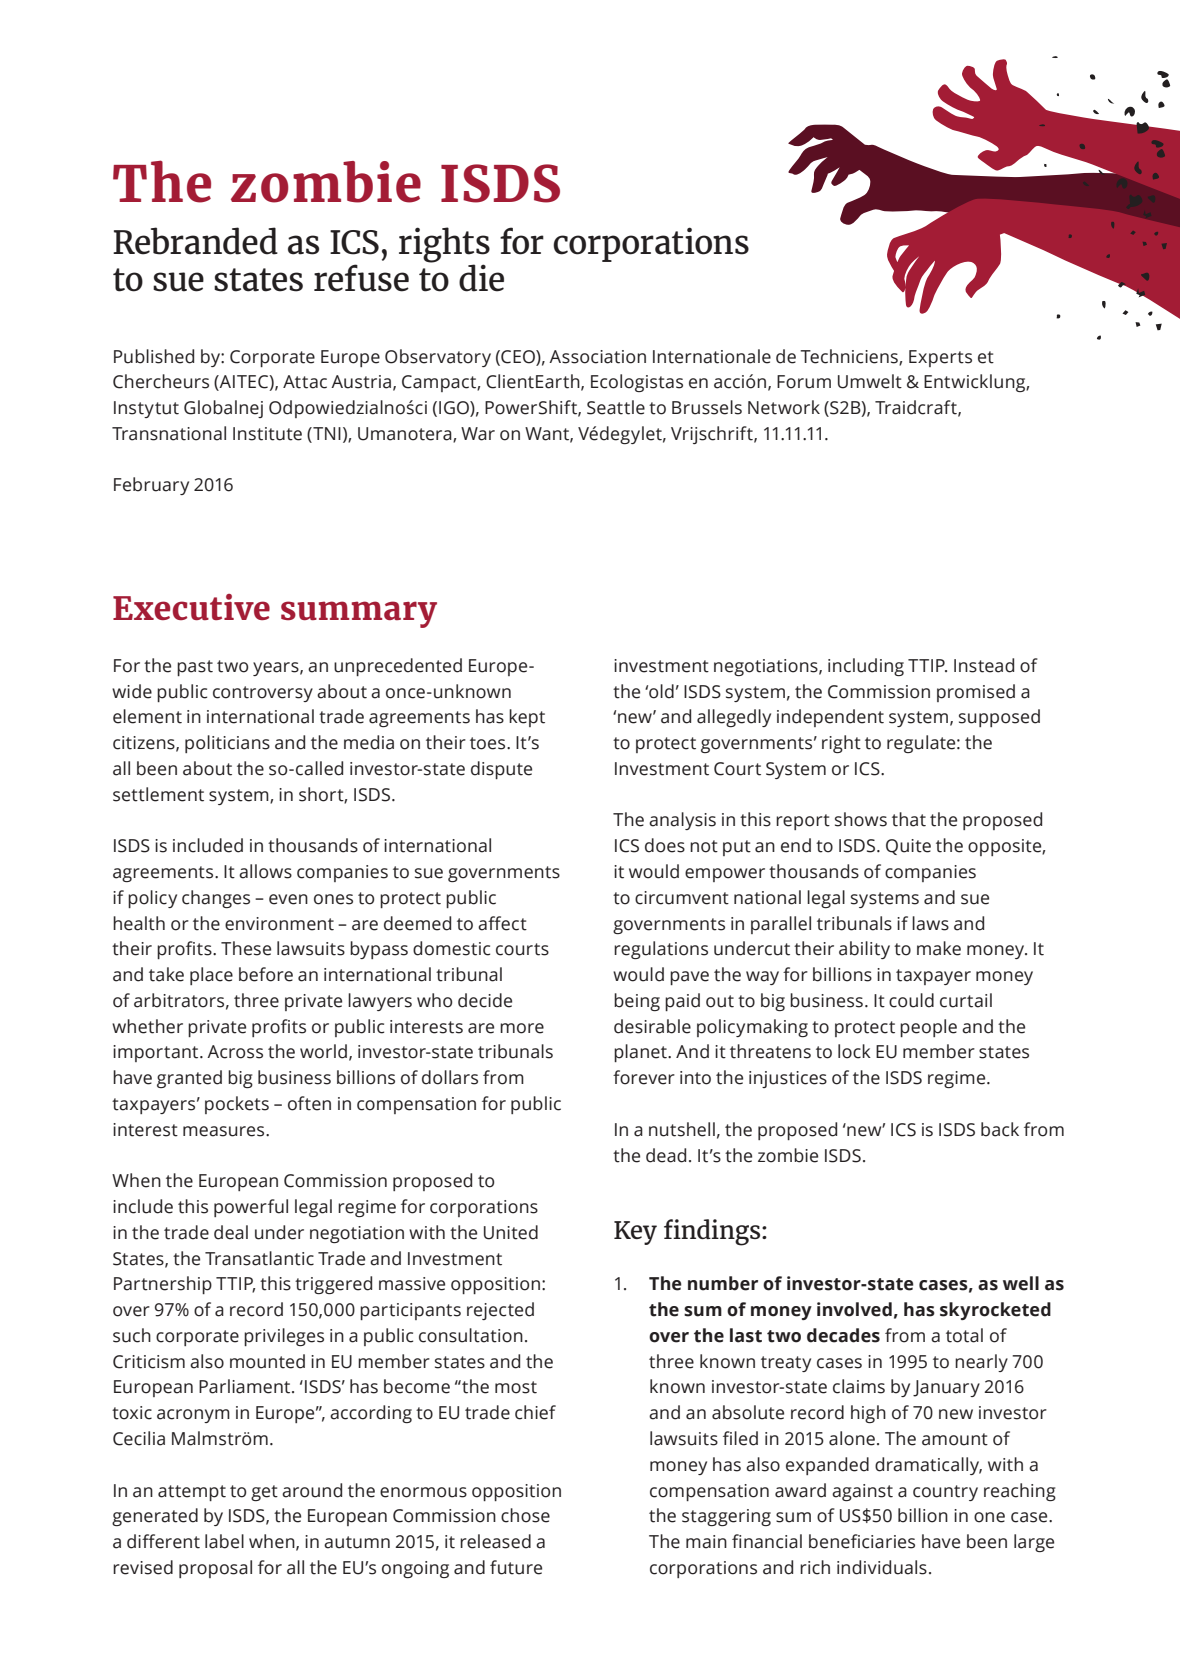 Image resolution: width=1180 pixels, height=1669 pixels. I want to click on die, so click(481, 278).
